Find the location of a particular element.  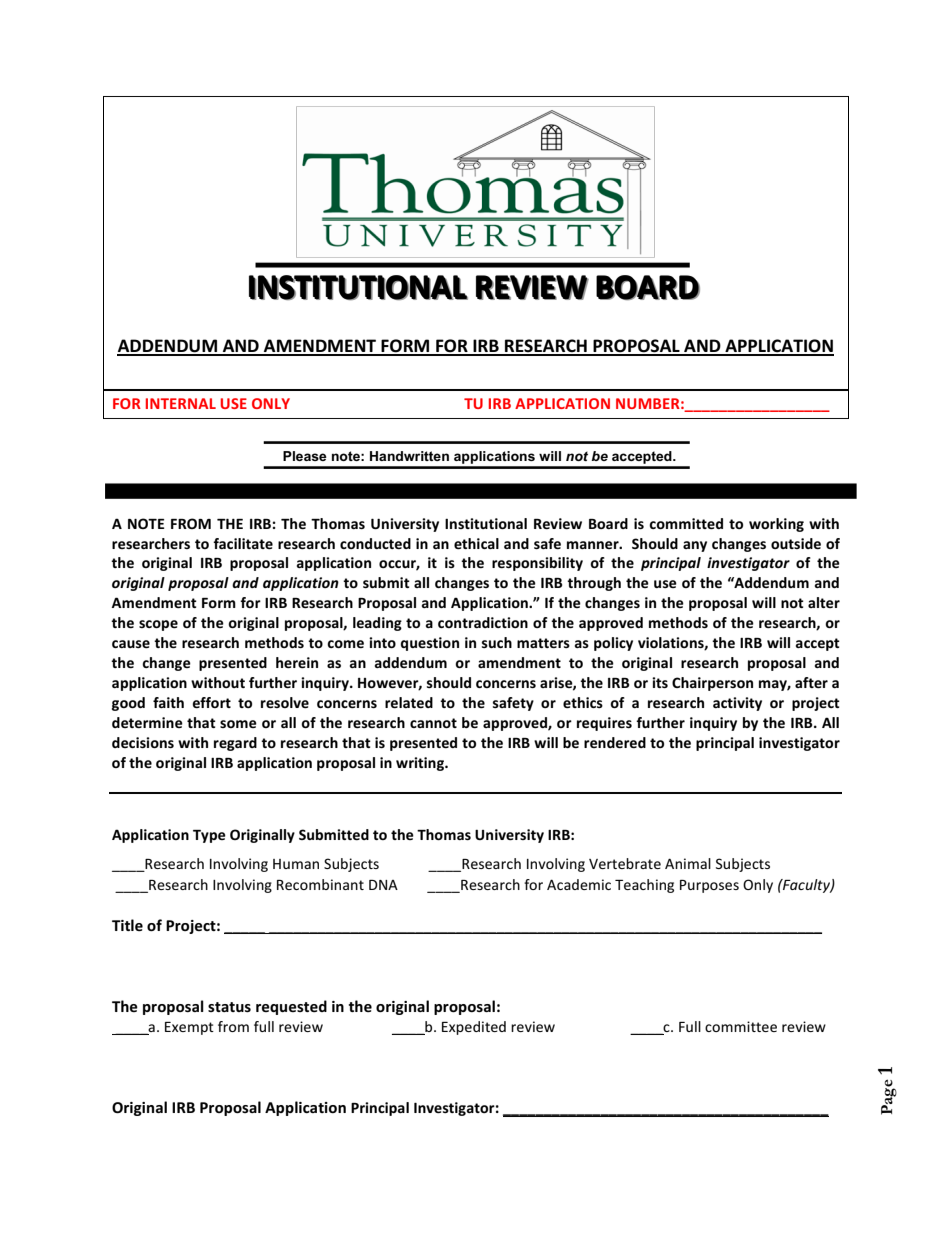

effort is located at coordinates (211, 702).
